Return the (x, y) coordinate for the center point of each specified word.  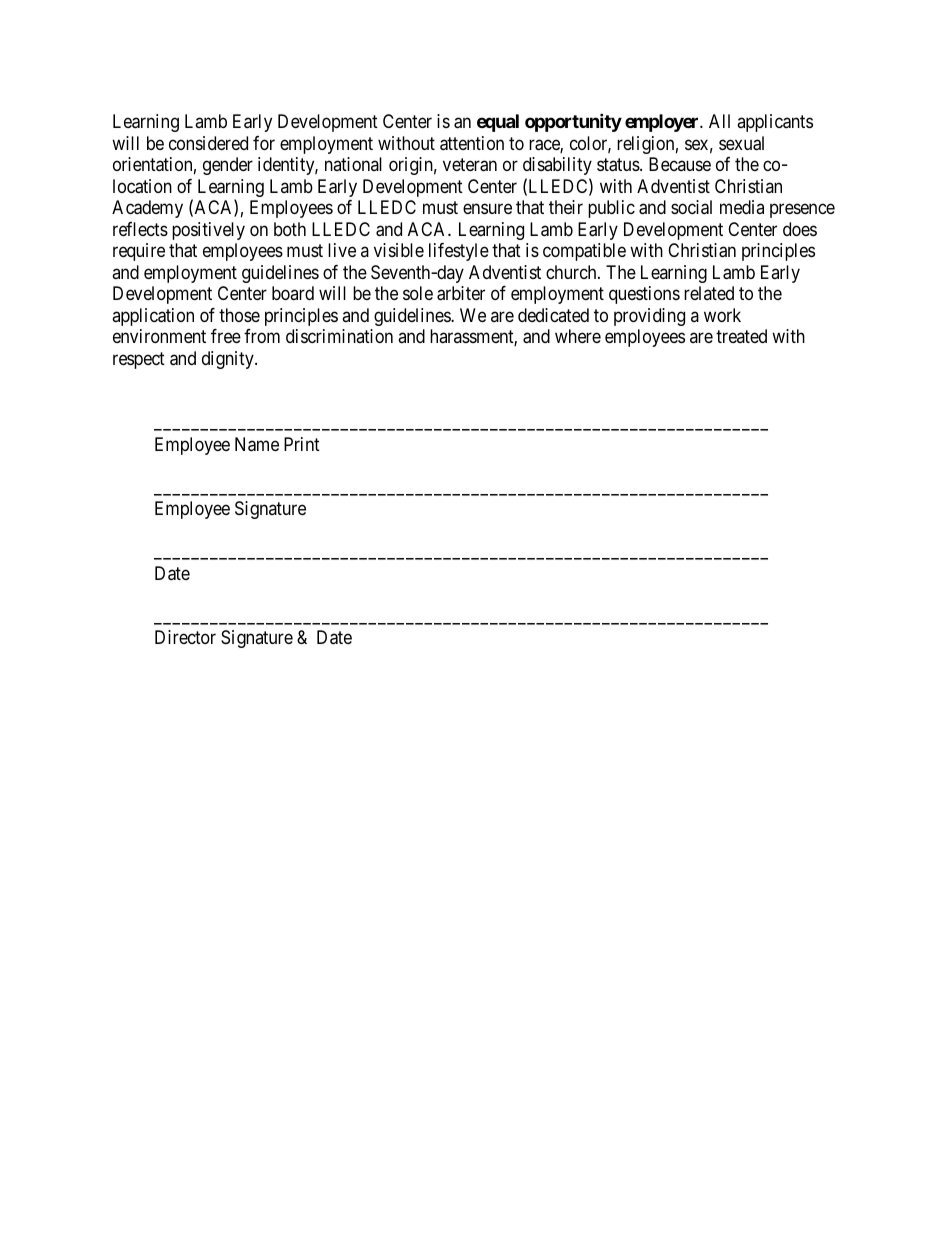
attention (472, 143)
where (578, 336)
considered (208, 143)
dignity (229, 360)
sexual (741, 143)
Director (185, 637)
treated (741, 336)
